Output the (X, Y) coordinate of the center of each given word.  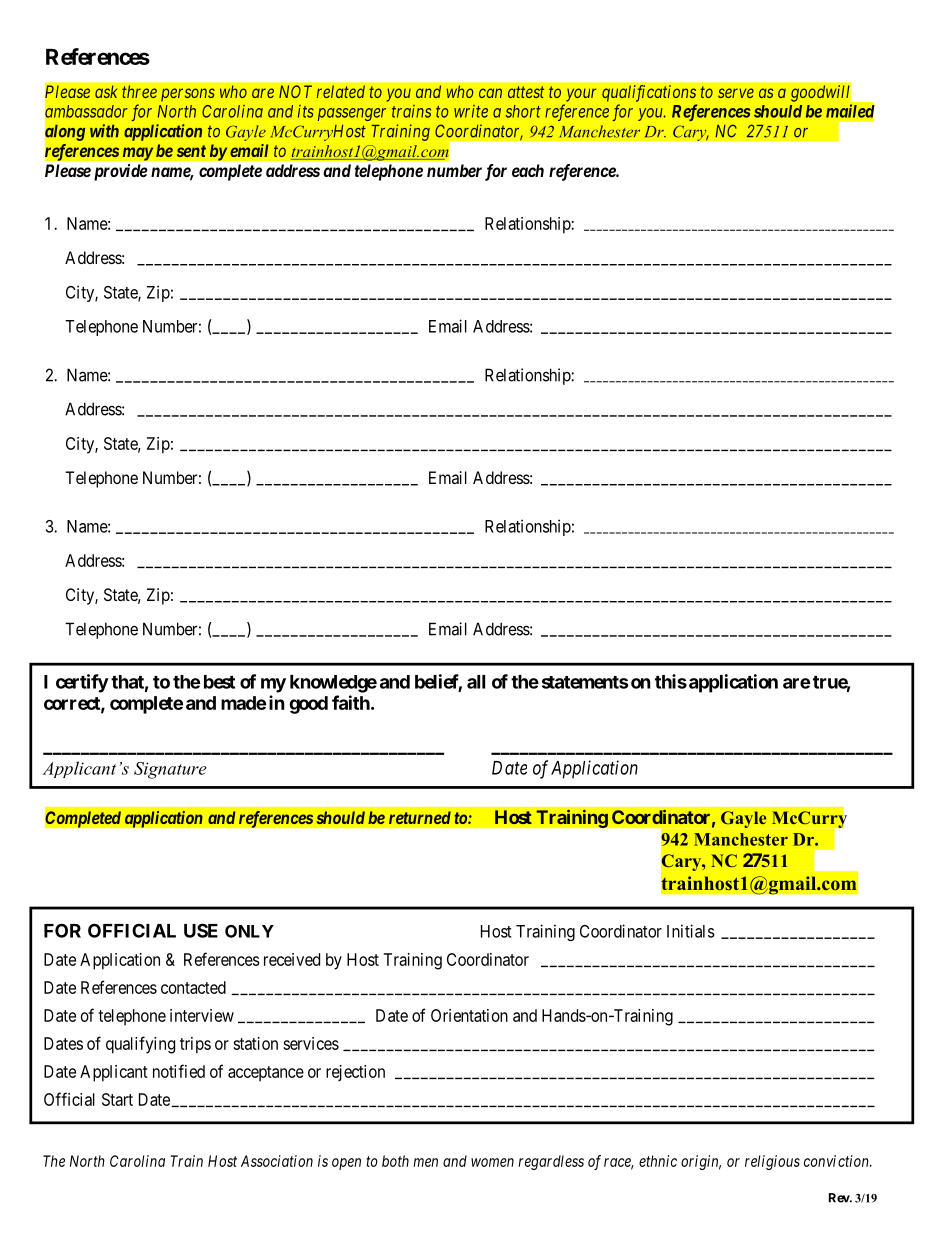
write (471, 111)
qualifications (649, 93)
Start (117, 1099)
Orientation (469, 1015)
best (219, 682)
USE (201, 930)
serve (736, 93)
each (528, 170)
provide (121, 172)
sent (191, 151)
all (476, 682)
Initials (691, 931)
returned (420, 817)
